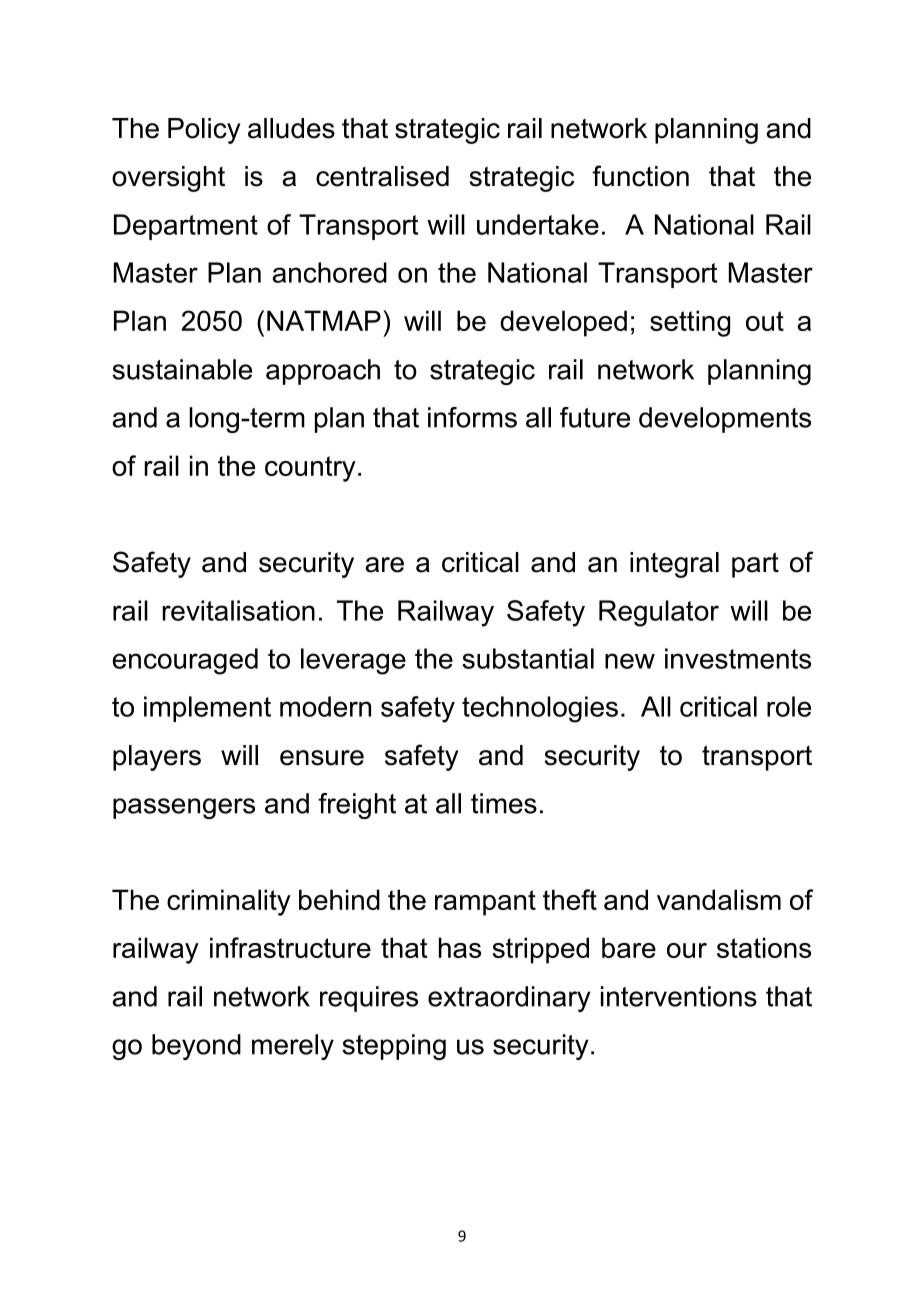 Image resolution: width=924 pixels, height=1308 pixels. Describe the element at coordinates (382, 176) in the page. I see `centralised` at that location.
